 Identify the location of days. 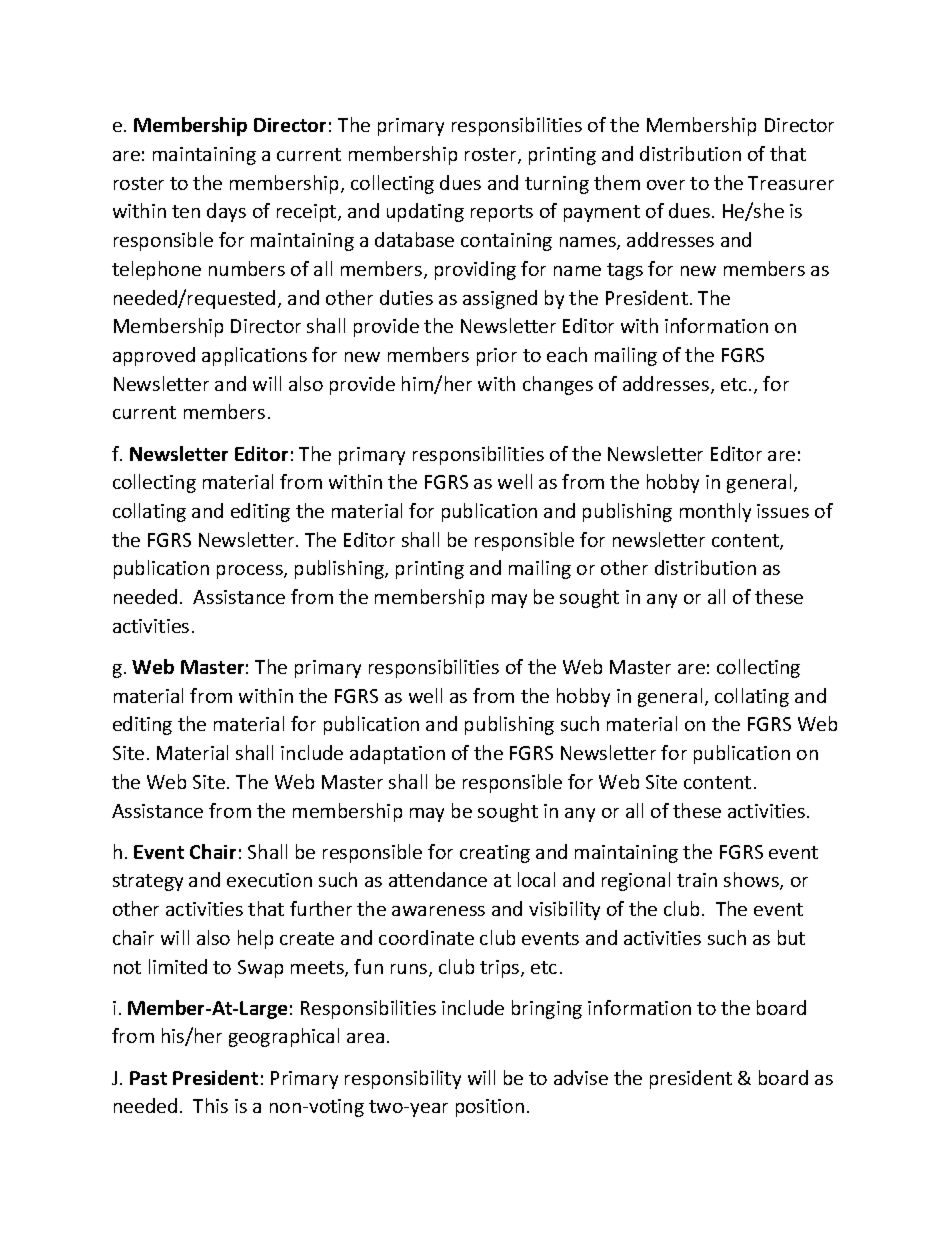
(226, 212).
